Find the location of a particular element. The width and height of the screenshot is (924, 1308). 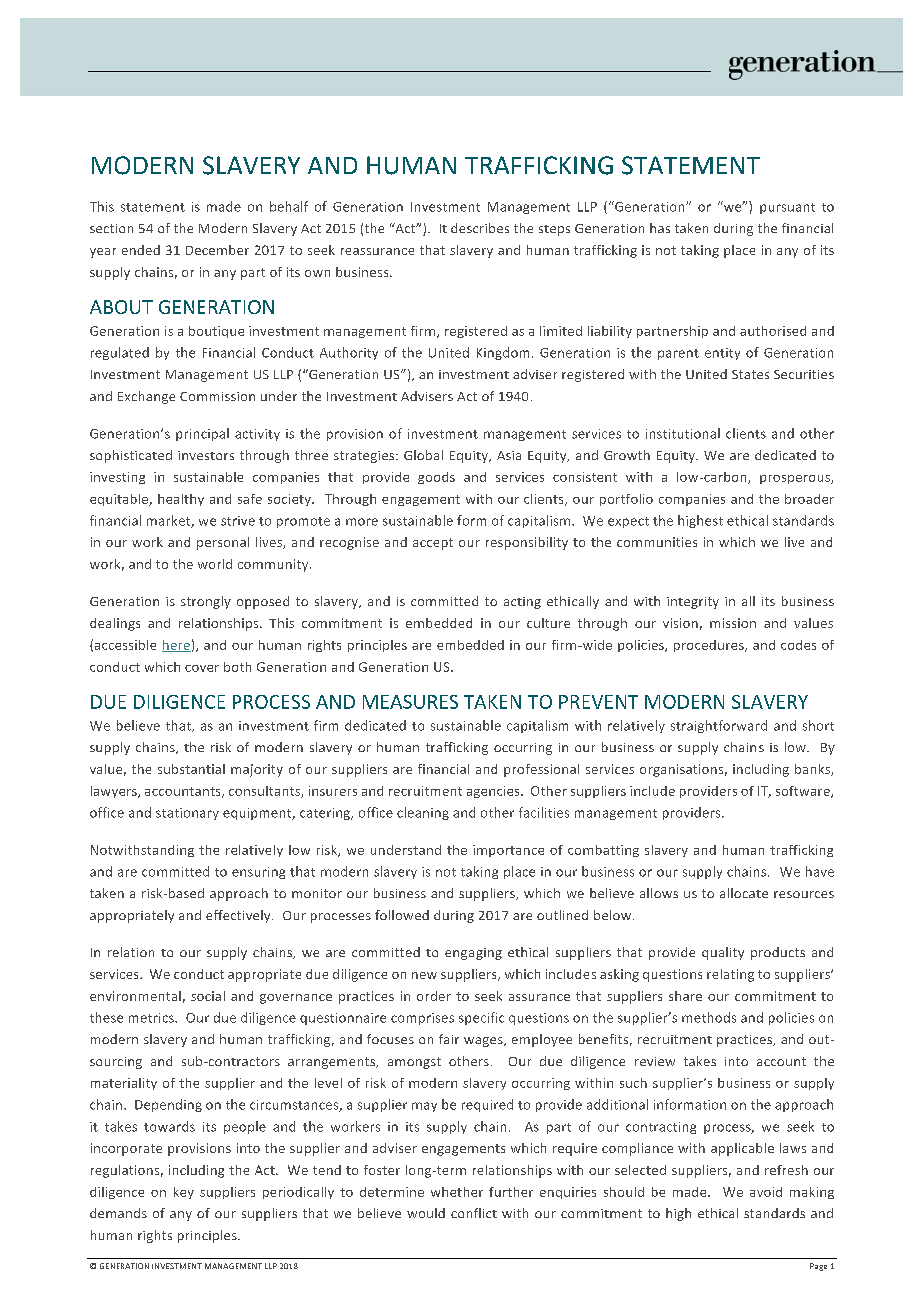

pursuant is located at coordinates (787, 208).
